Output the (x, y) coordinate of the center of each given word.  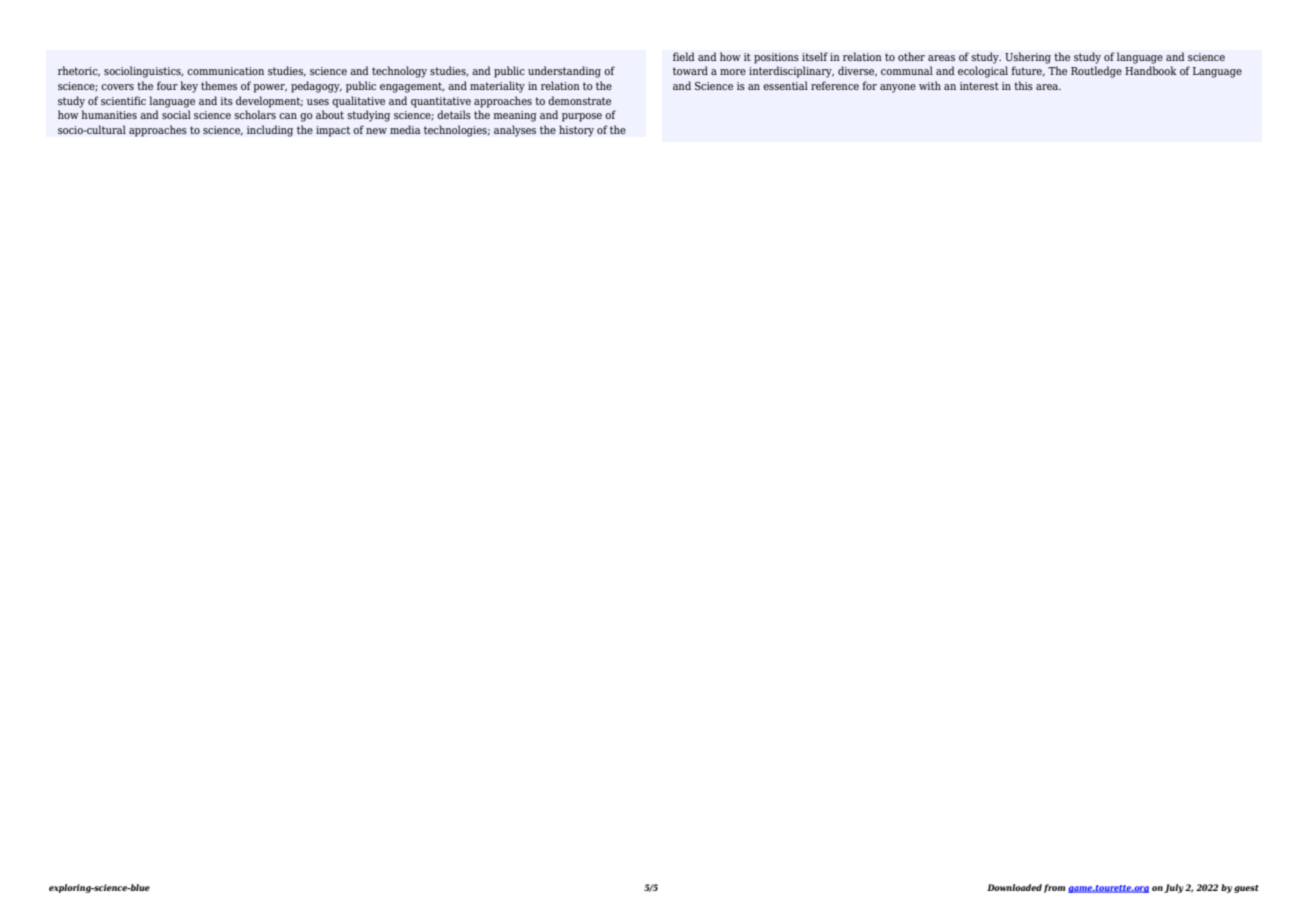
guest (1246, 889)
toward (690, 70)
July (1174, 888)
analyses (515, 131)
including (270, 131)
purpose (582, 117)
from (1054, 888)
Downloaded (1014, 887)
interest (979, 86)
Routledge (1096, 72)
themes (219, 85)
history (576, 131)
